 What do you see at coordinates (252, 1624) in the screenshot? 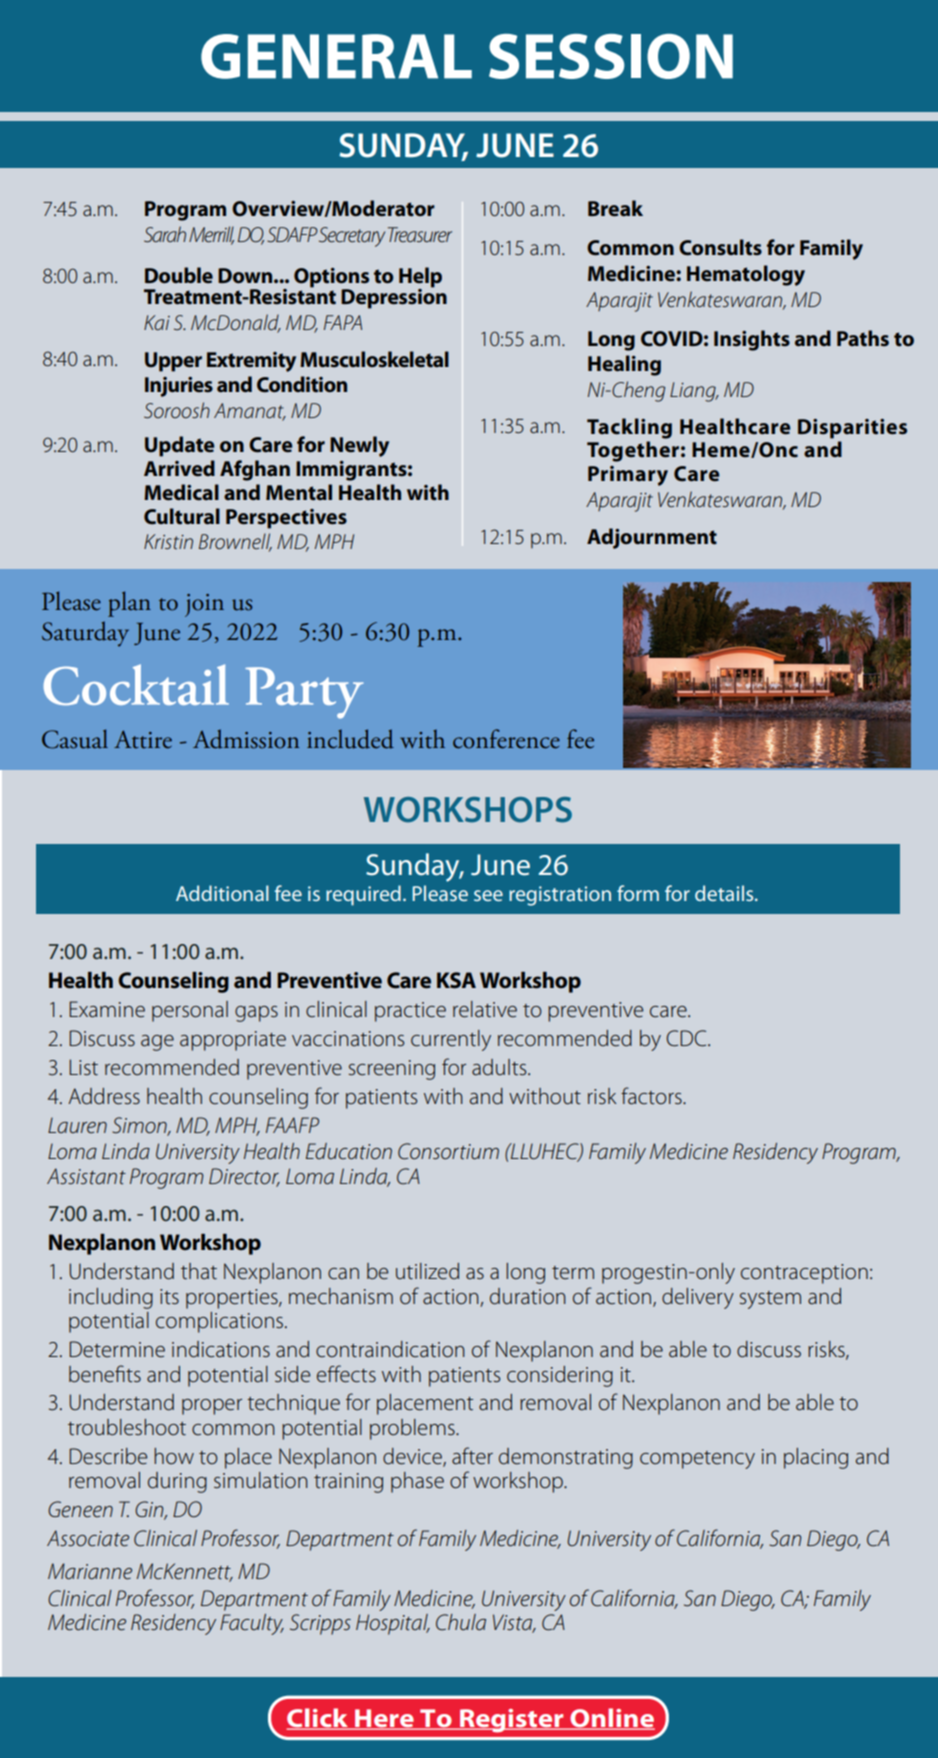
I see `Faculty` at bounding box center [252, 1624].
